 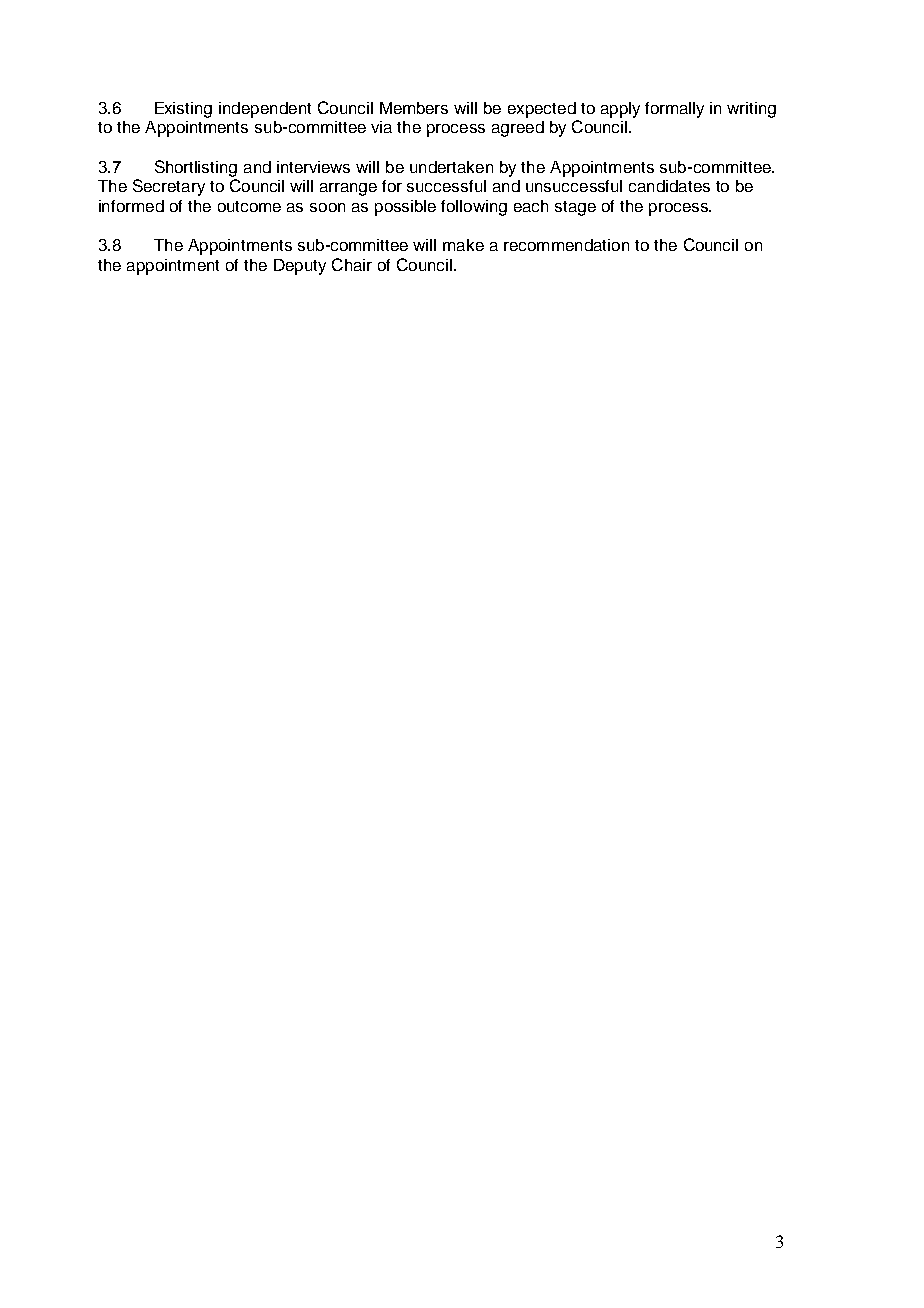 I want to click on Chair, so click(x=352, y=264).
